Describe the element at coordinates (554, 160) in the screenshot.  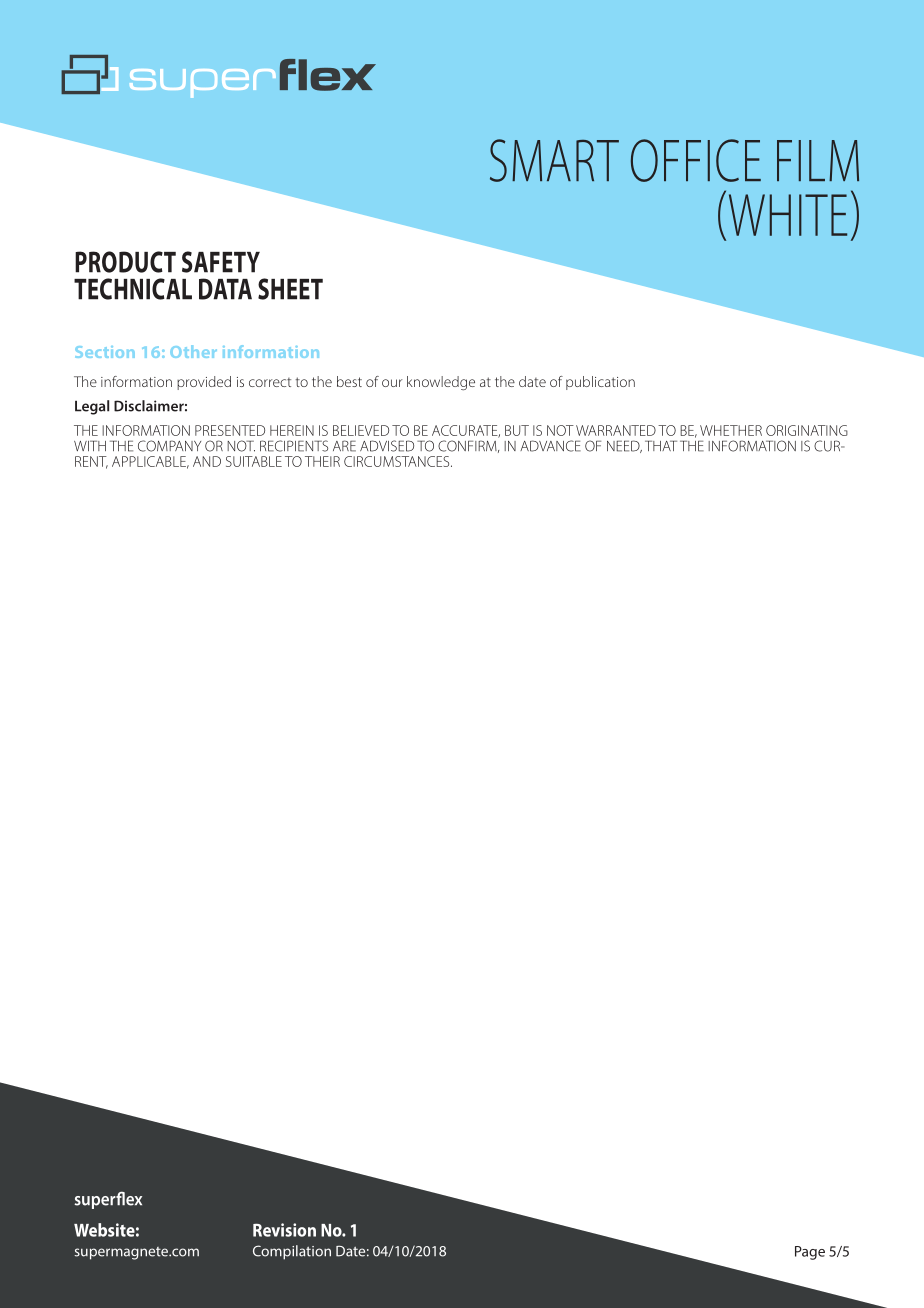
I see `SMART` at that location.
